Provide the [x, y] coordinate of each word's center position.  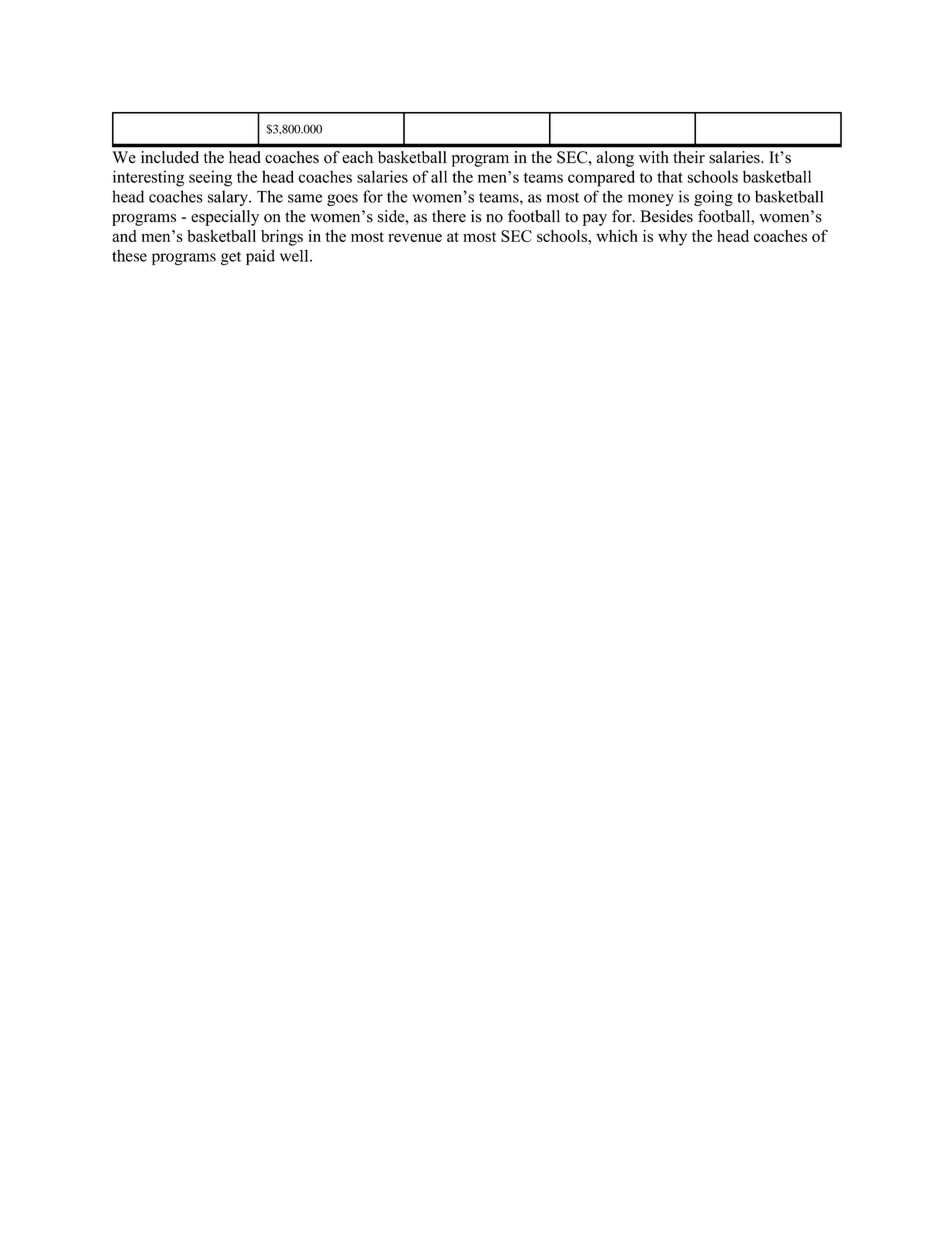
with [654, 157]
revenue [415, 237]
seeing [210, 178]
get [231, 258]
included [170, 157]
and [124, 236]
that [670, 176]
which [617, 236]
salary [229, 198]
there [449, 216]
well [295, 255]
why [672, 238]
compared [601, 178]
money [651, 200]
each [358, 157]
